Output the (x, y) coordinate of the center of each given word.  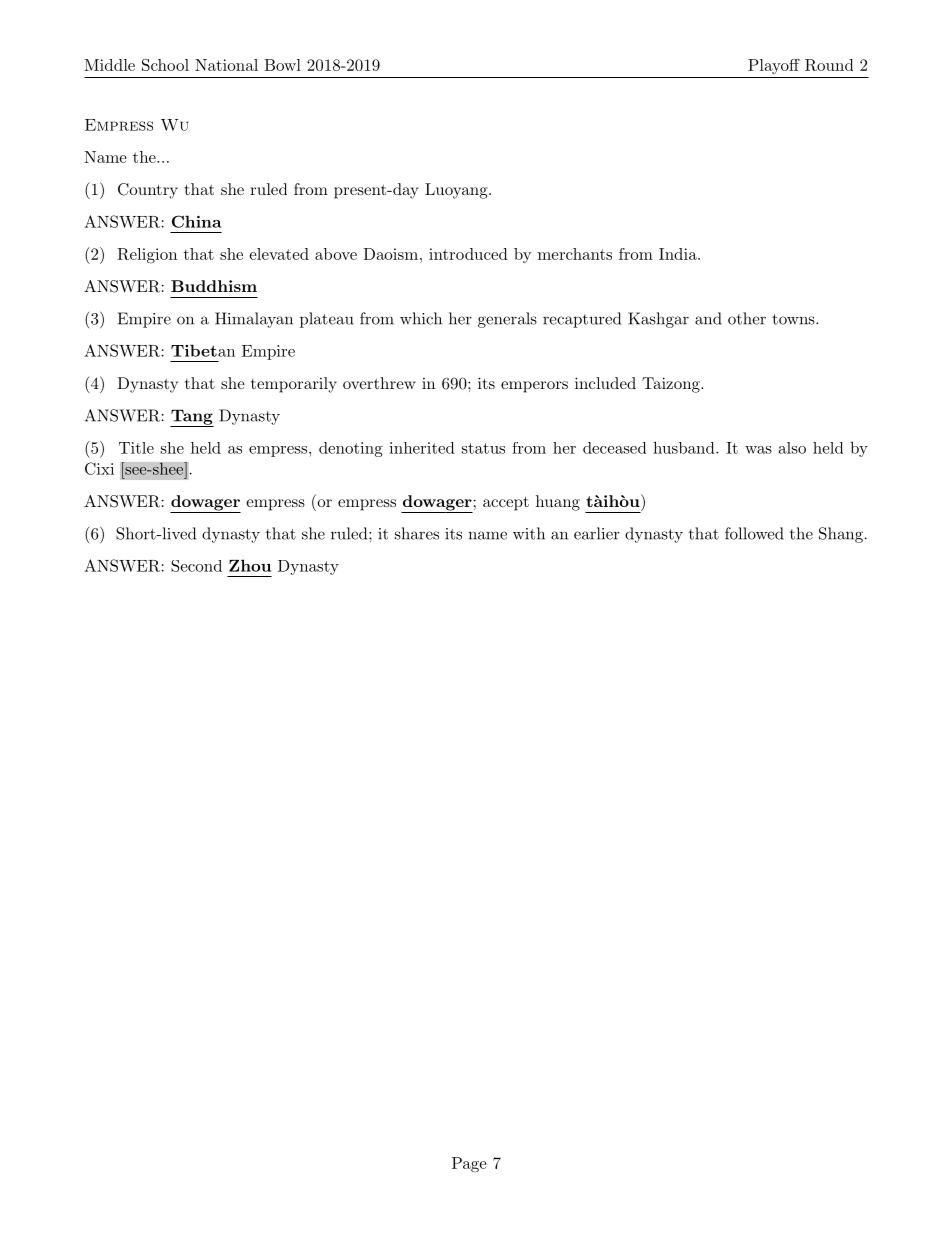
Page (469, 1165)
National (226, 65)
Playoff (774, 66)
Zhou (250, 565)
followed (754, 533)
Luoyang (456, 191)
